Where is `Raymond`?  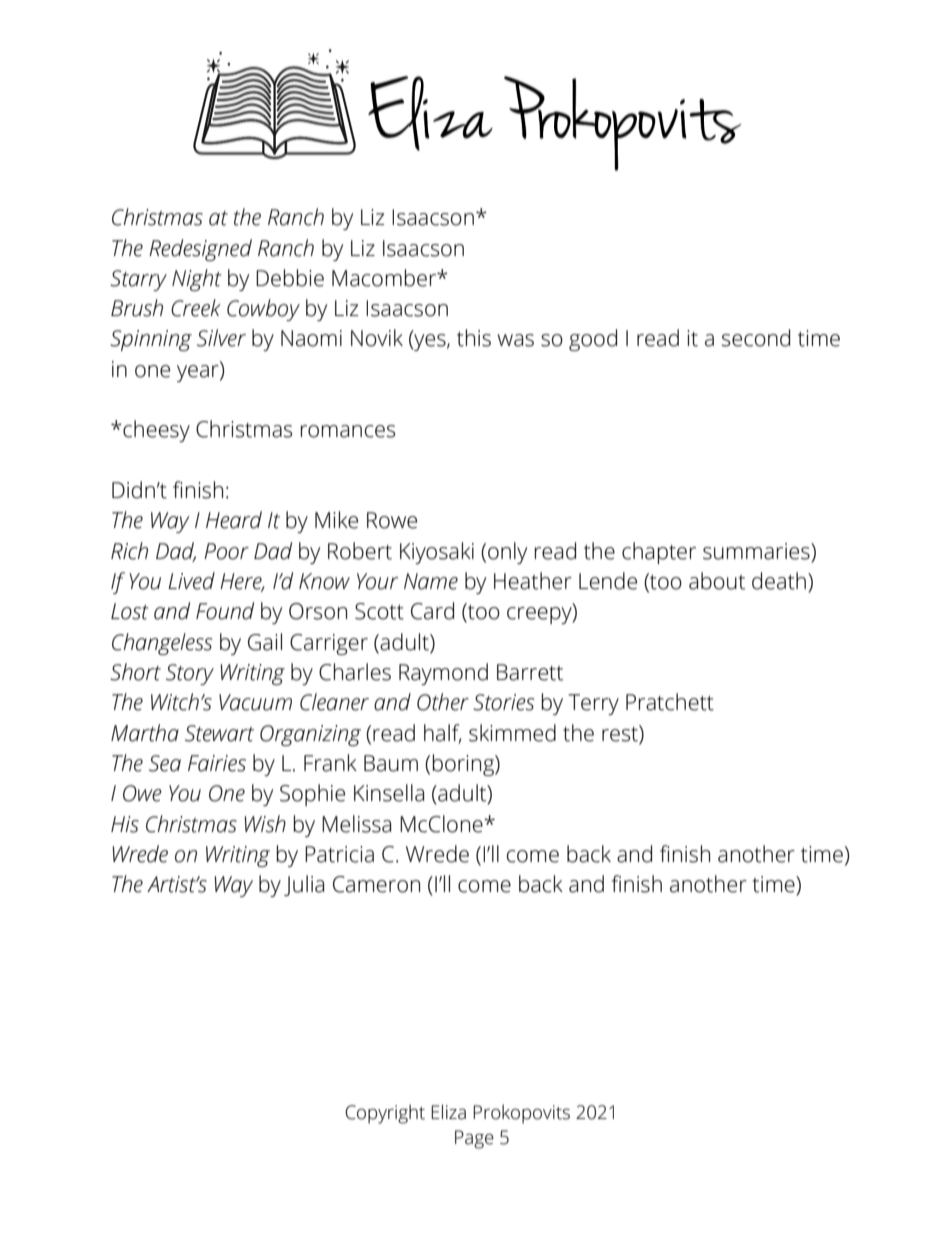
Raymond is located at coordinates (443, 674).
